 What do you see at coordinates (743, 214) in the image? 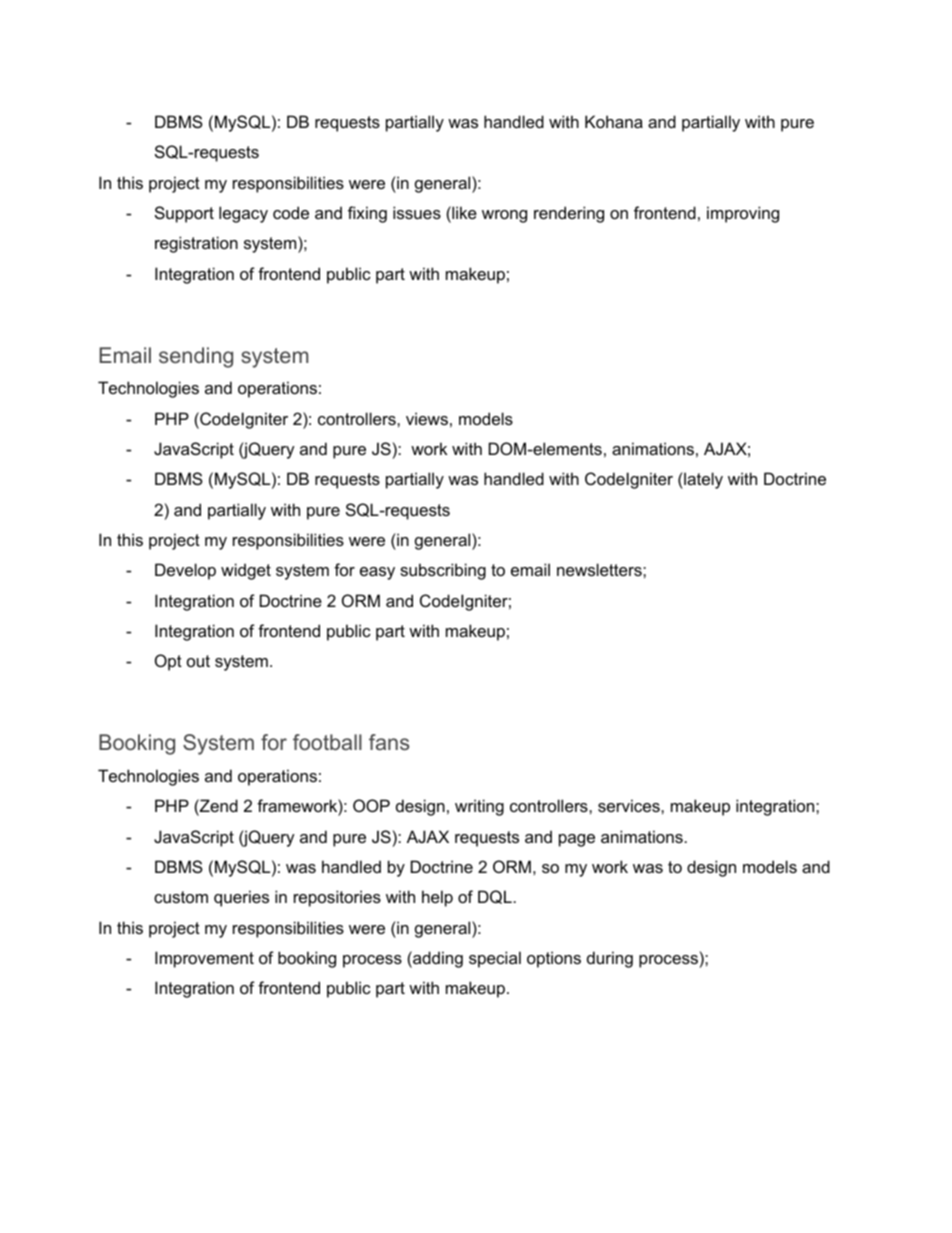
I see `improving` at bounding box center [743, 214].
